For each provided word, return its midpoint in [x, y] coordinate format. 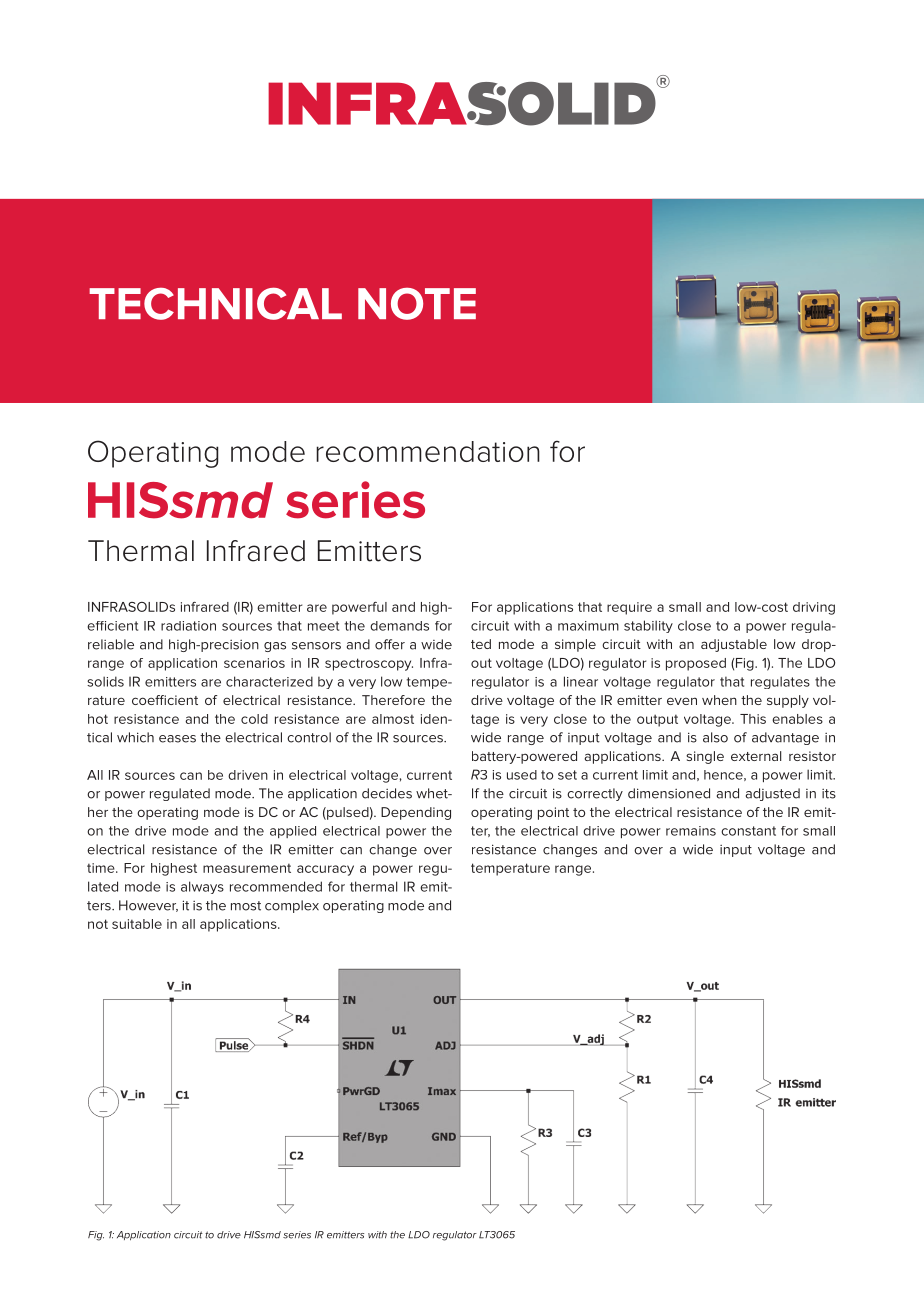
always [202, 887]
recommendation [428, 451]
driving [814, 608]
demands [399, 626]
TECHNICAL [215, 303]
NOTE [417, 304]
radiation [188, 626]
